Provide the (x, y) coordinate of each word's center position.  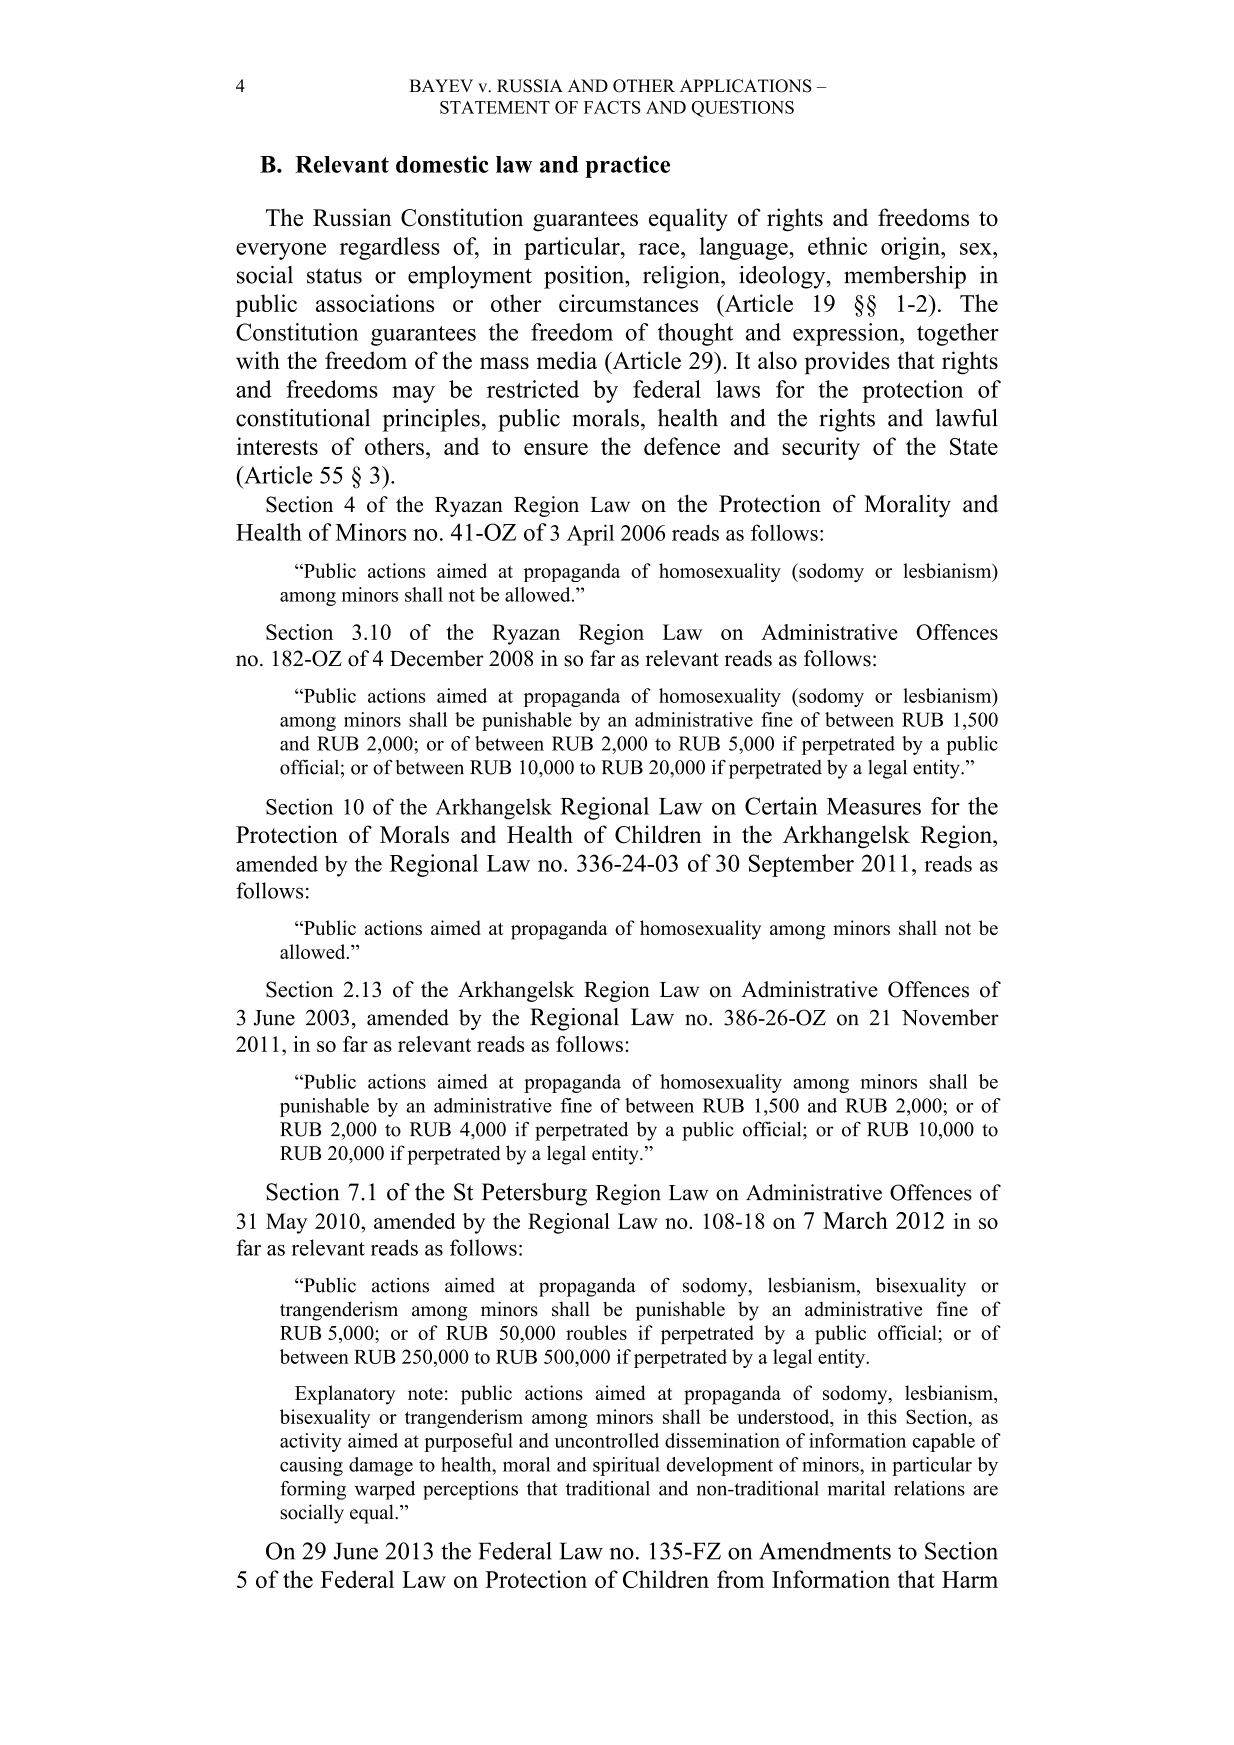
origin (911, 248)
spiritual (626, 1466)
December (437, 658)
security (821, 448)
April (590, 535)
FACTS (612, 107)
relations (929, 1488)
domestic (442, 164)
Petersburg (534, 1194)
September (801, 865)
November (950, 1017)
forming (313, 1490)
